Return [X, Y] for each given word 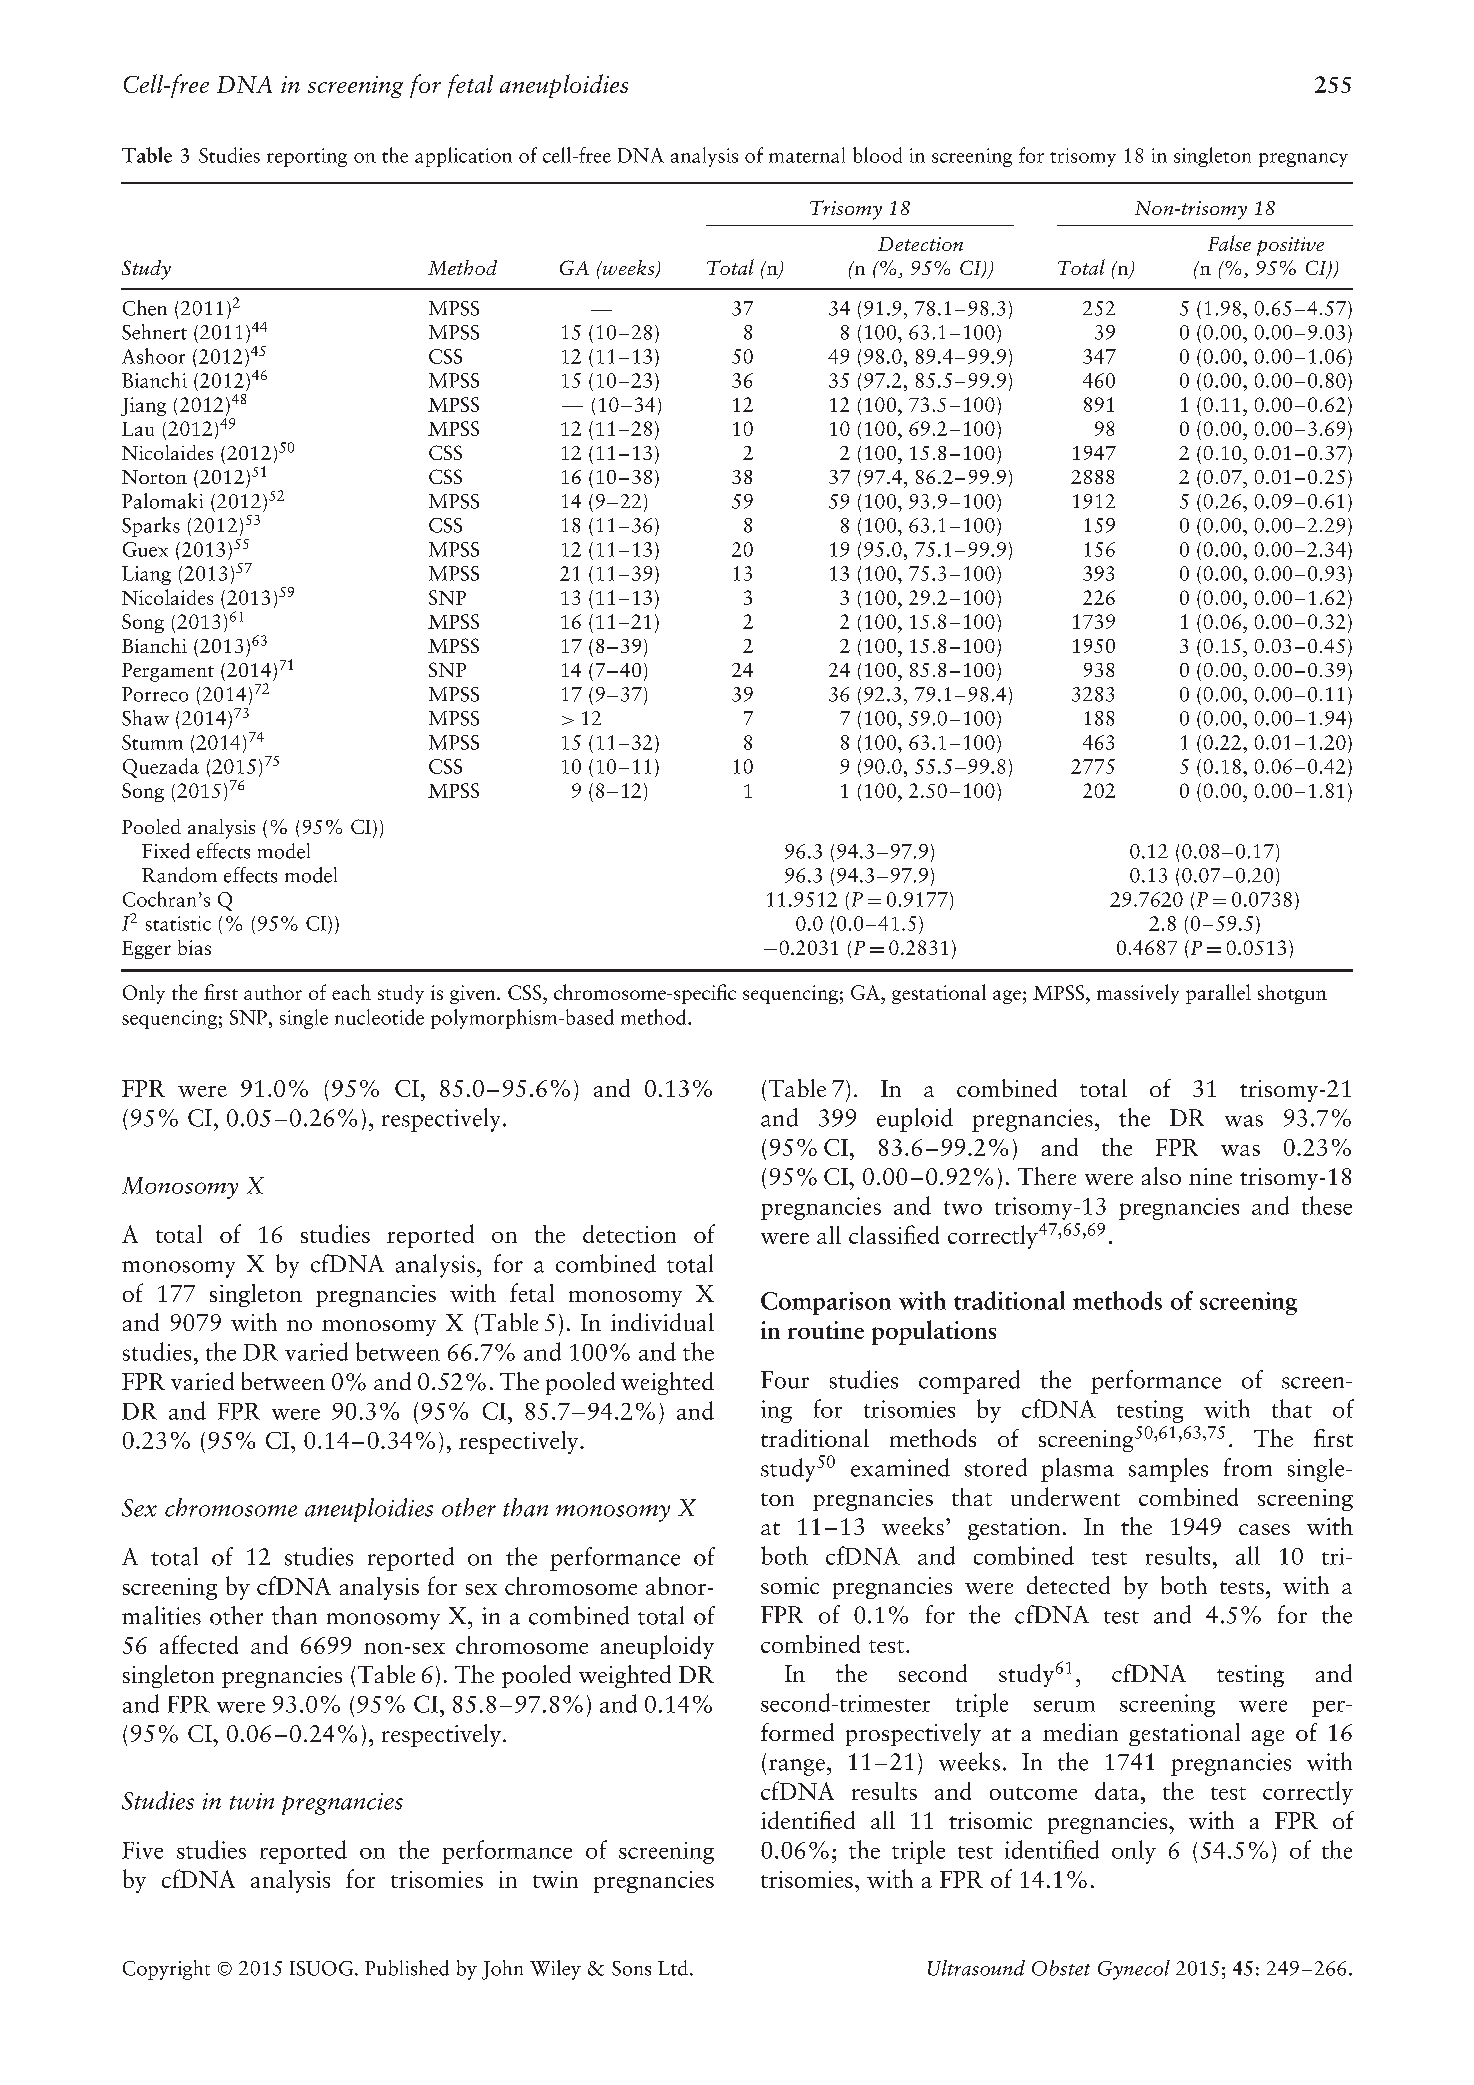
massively [1138, 994]
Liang [146, 575]
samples [1168, 1470]
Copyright [166, 1970]
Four [785, 1380]
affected [199, 1644]
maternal [807, 155]
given [474, 994]
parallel [1218, 994]
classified [894, 1234]
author [273, 992]
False [1229, 243]
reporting [307, 157]
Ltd [673, 1968]
